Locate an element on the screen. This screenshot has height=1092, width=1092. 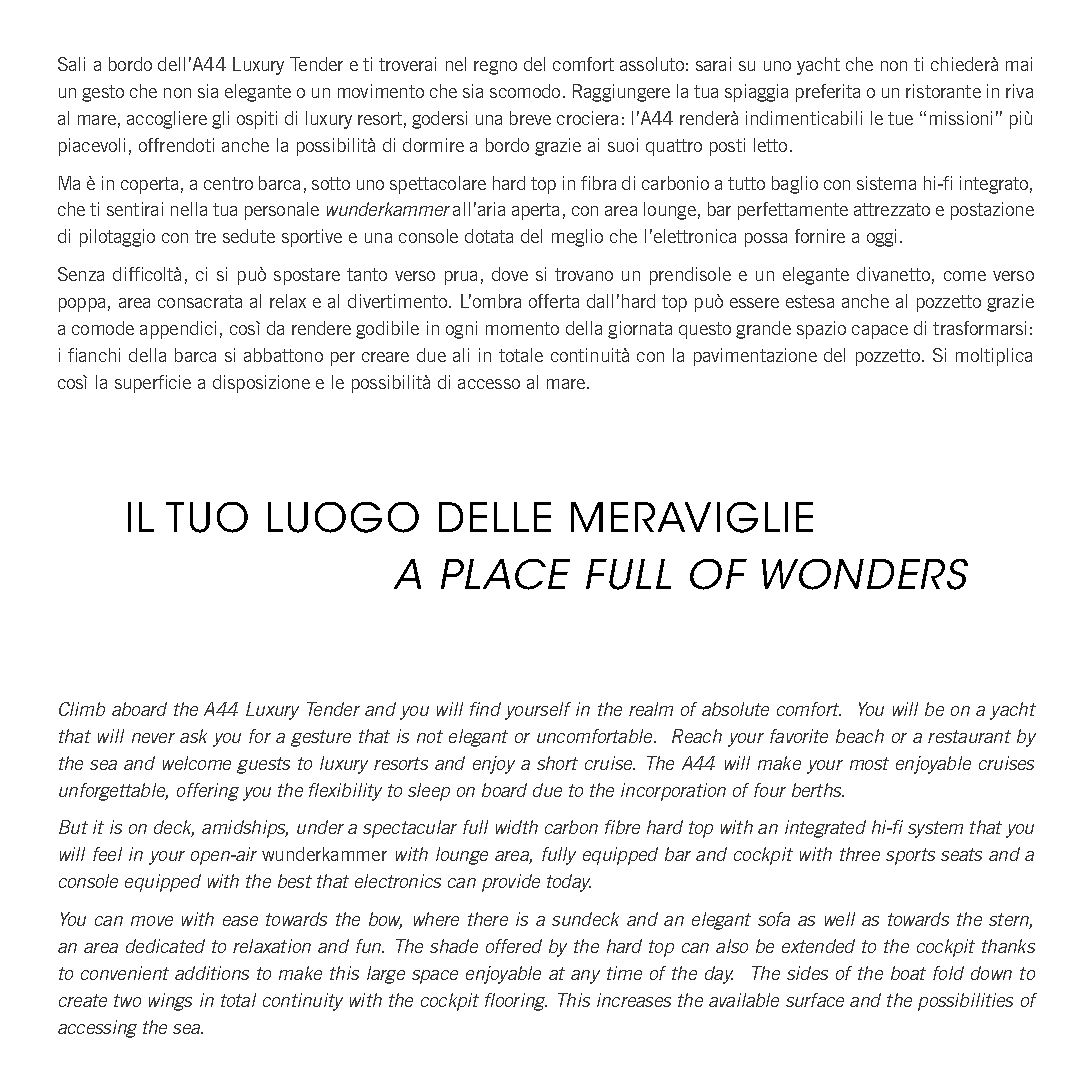
flooring is located at coordinates (516, 1002).
